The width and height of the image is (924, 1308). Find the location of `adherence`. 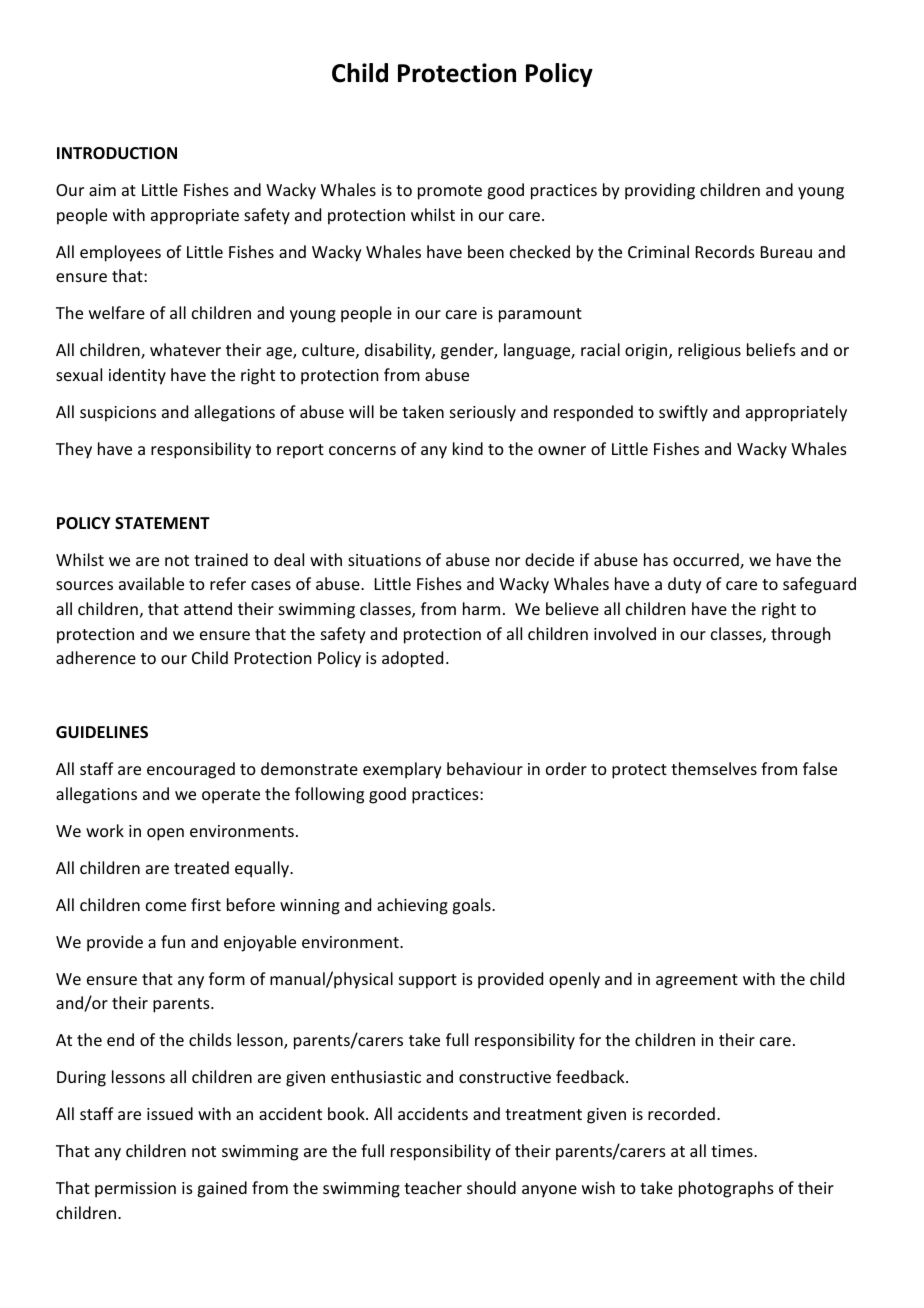

adherence is located at coordinates (96, 657).
